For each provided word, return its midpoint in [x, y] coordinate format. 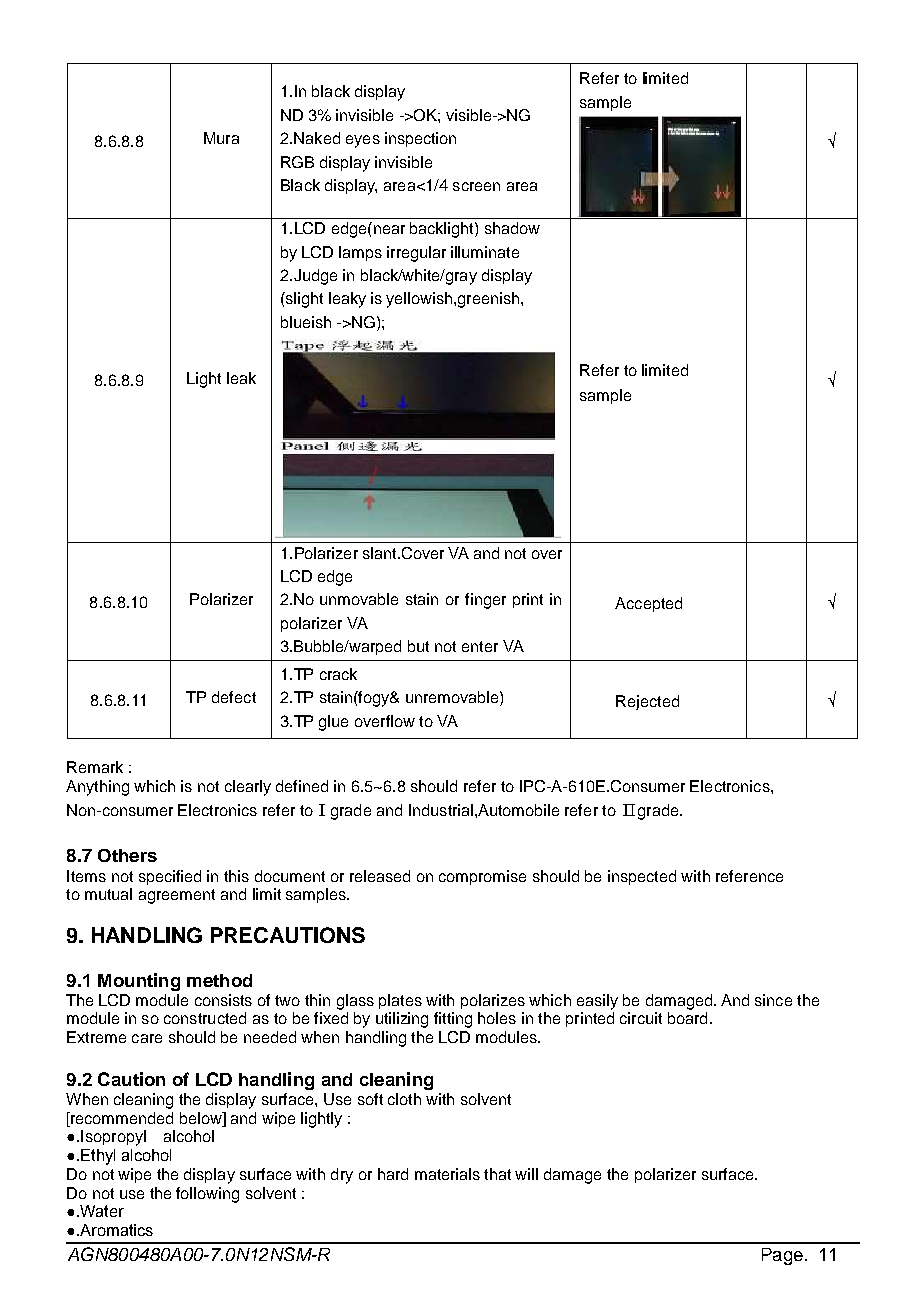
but [418, 646]
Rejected [647, 702]
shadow [512, 228]
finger [485, 601]
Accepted [648, 604]
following [207, 1195]
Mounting [139, 982]
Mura [221, 138]
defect [234, 697]
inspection [420, 139]
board [687, 1018]
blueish [306, 322]
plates [400, 1001]
